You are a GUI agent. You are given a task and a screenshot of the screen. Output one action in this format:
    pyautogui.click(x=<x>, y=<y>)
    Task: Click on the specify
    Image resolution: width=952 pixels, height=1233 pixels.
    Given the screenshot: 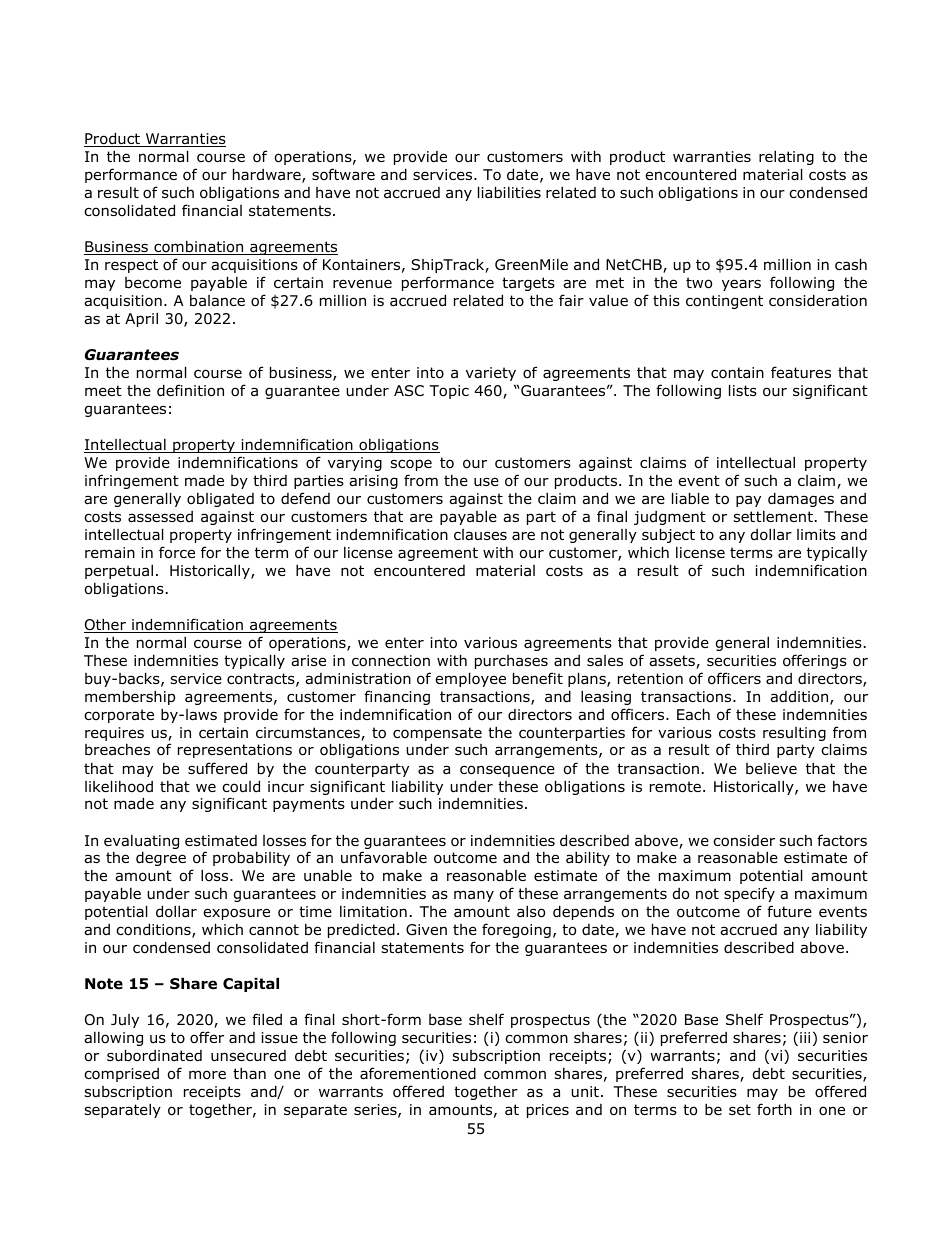 What is the action you would take?
    pyautogui.click(x=749, y=894)
